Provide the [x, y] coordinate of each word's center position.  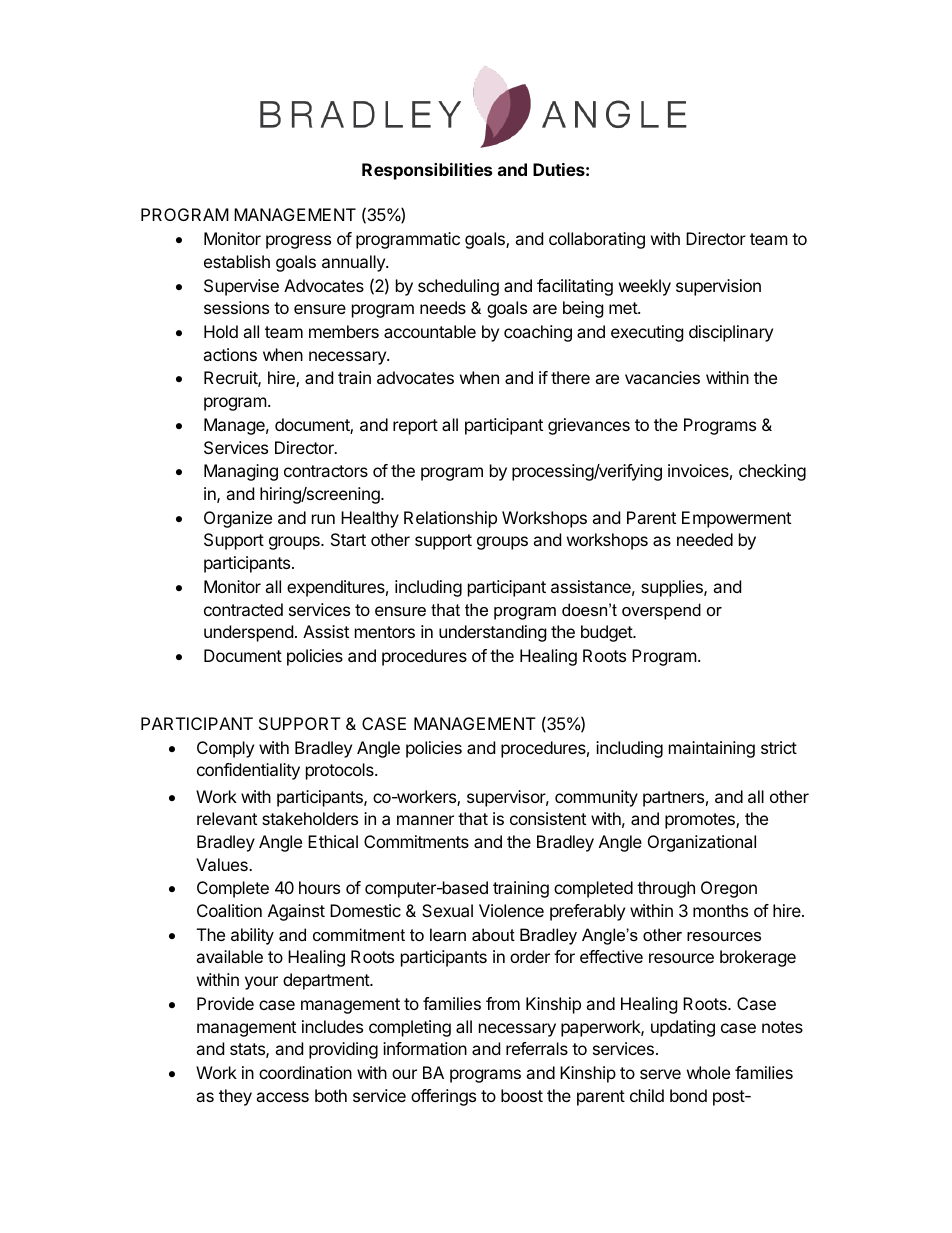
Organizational [702, 843]
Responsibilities [427, 171]
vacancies [662, 377]
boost [522, 1095]
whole [708, 1072]
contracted [243, 609]
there [570, 377]
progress [298, 242]
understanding [493, 633]
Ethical [333, 841]
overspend [661, 611]
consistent [548, 818]
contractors [326, 471]
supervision [718, 287]
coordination [305, 1072]
